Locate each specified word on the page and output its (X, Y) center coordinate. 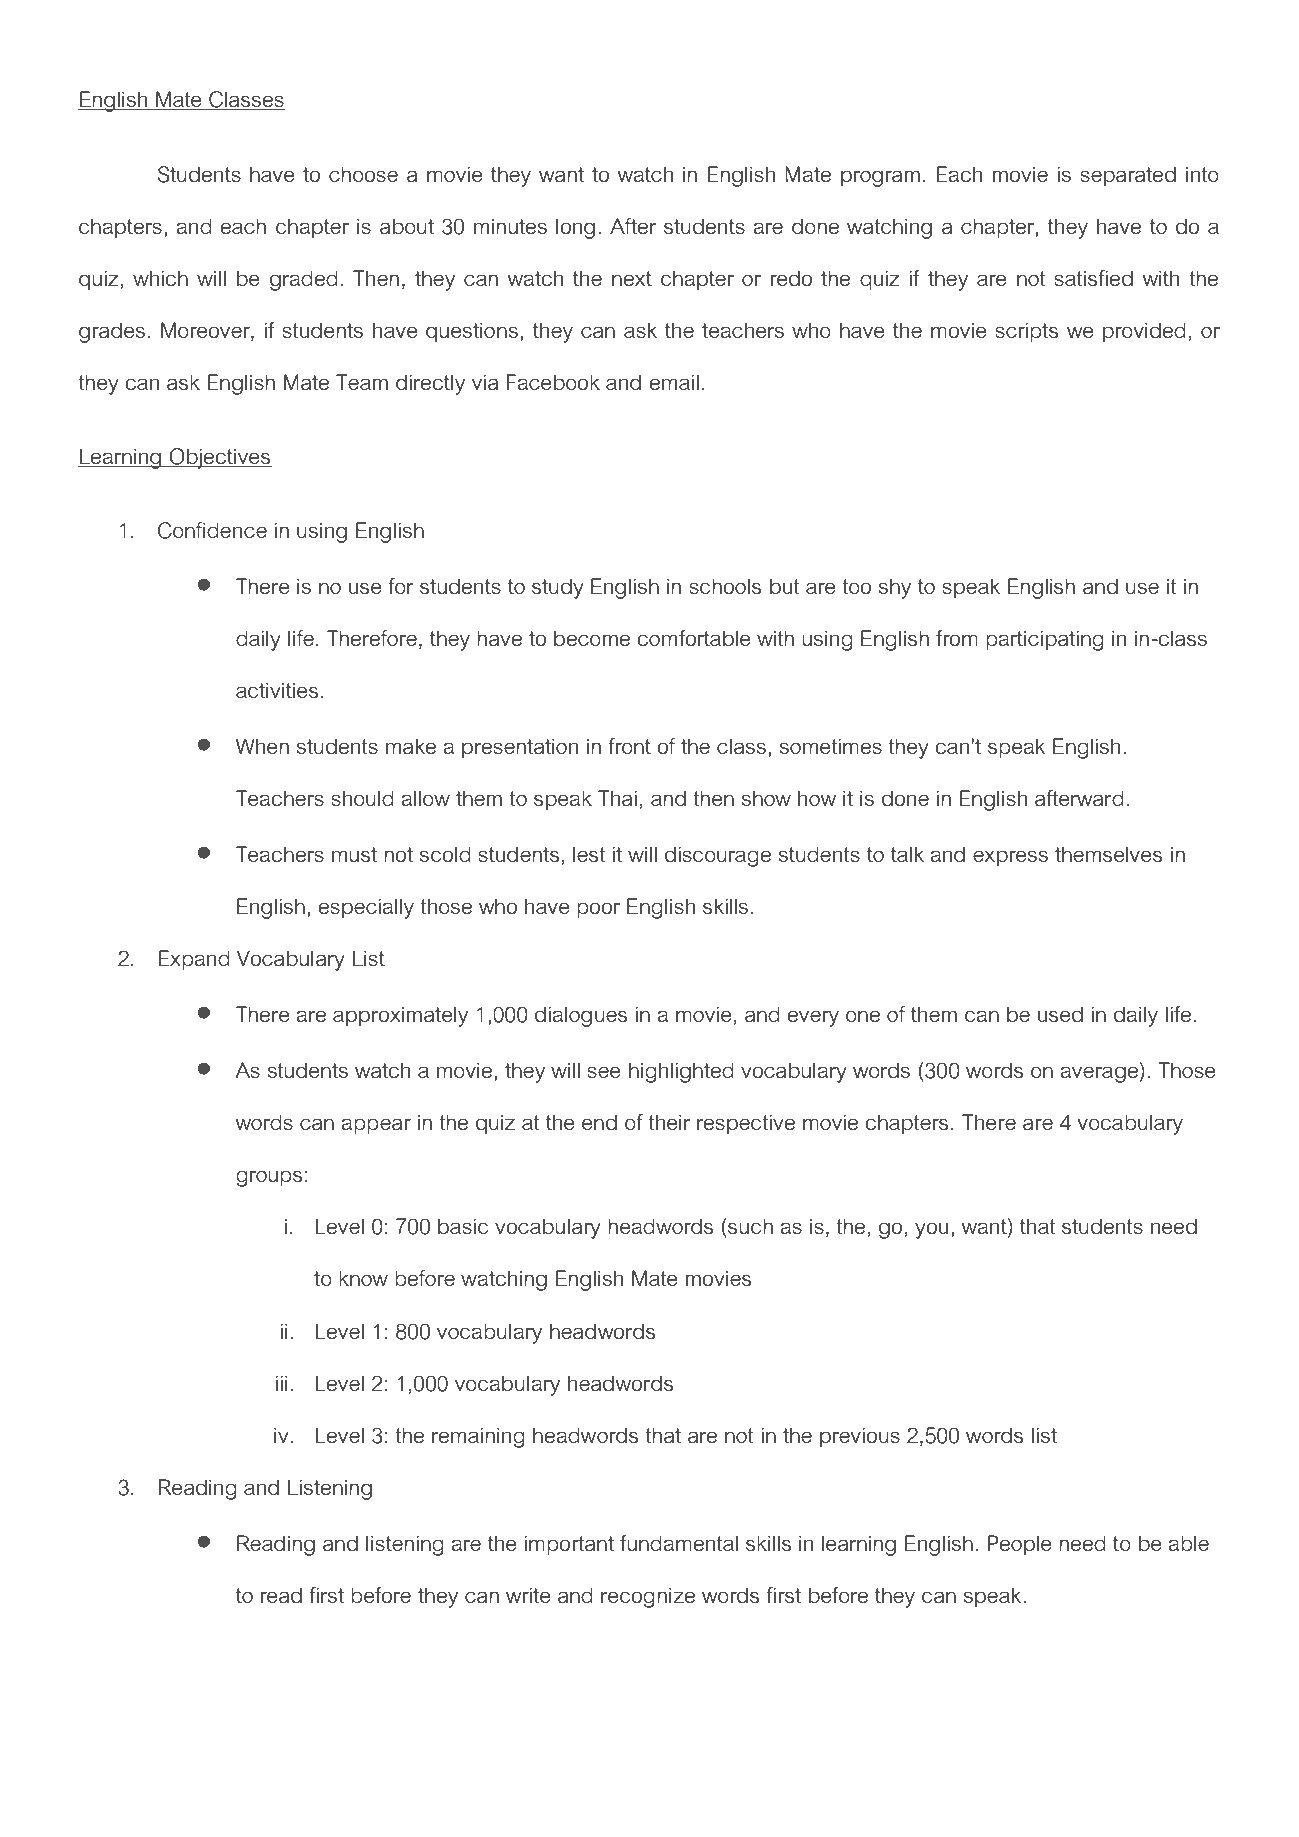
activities (277, 690)
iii (281, 1383)
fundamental (679, 1543)
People (1020, 1545)
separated (1128, 176)
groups (269, 1178)
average (1099, 1074)
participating (1045, 640)
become (592, 638)
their (669, 1122)
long (575, 228)
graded (304, 280)
